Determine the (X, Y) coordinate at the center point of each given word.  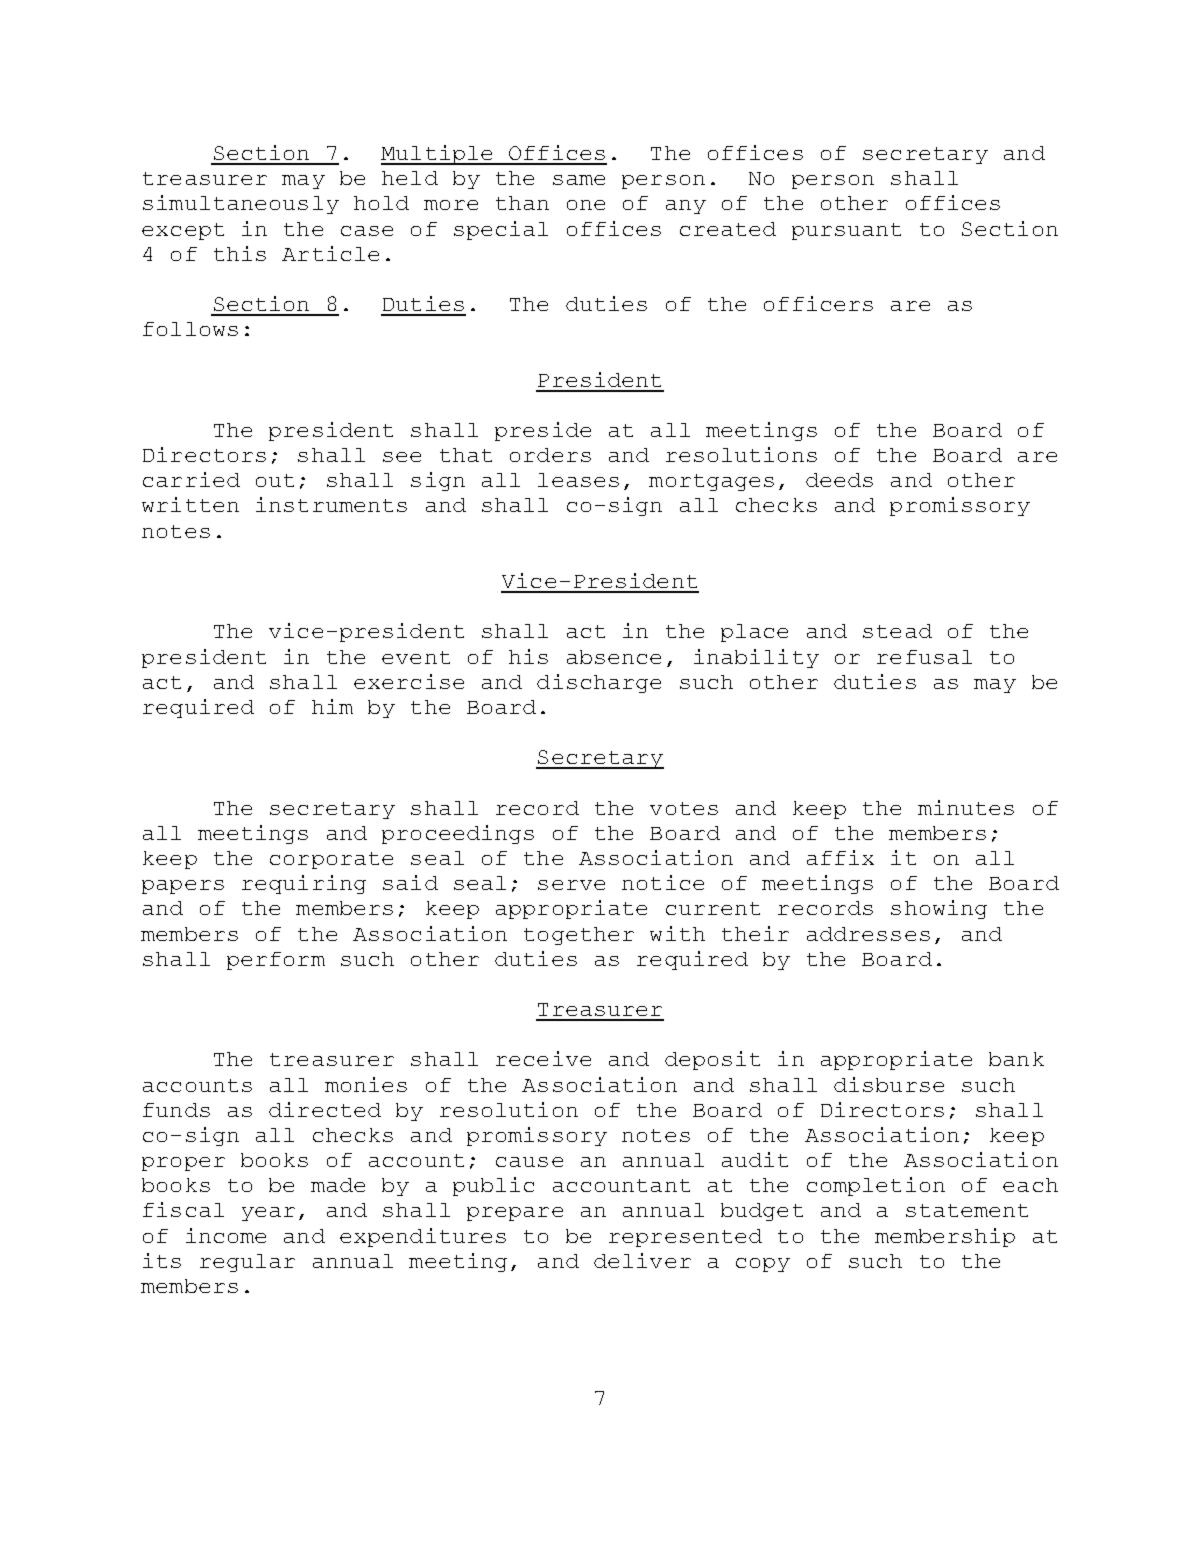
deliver (642, 1260)
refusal (924, 657)
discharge (599, 683)
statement (967, 1210)
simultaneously (241, 204)
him (332, 706)
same (579, 180)
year (268, 1214)
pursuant (846, 231)
